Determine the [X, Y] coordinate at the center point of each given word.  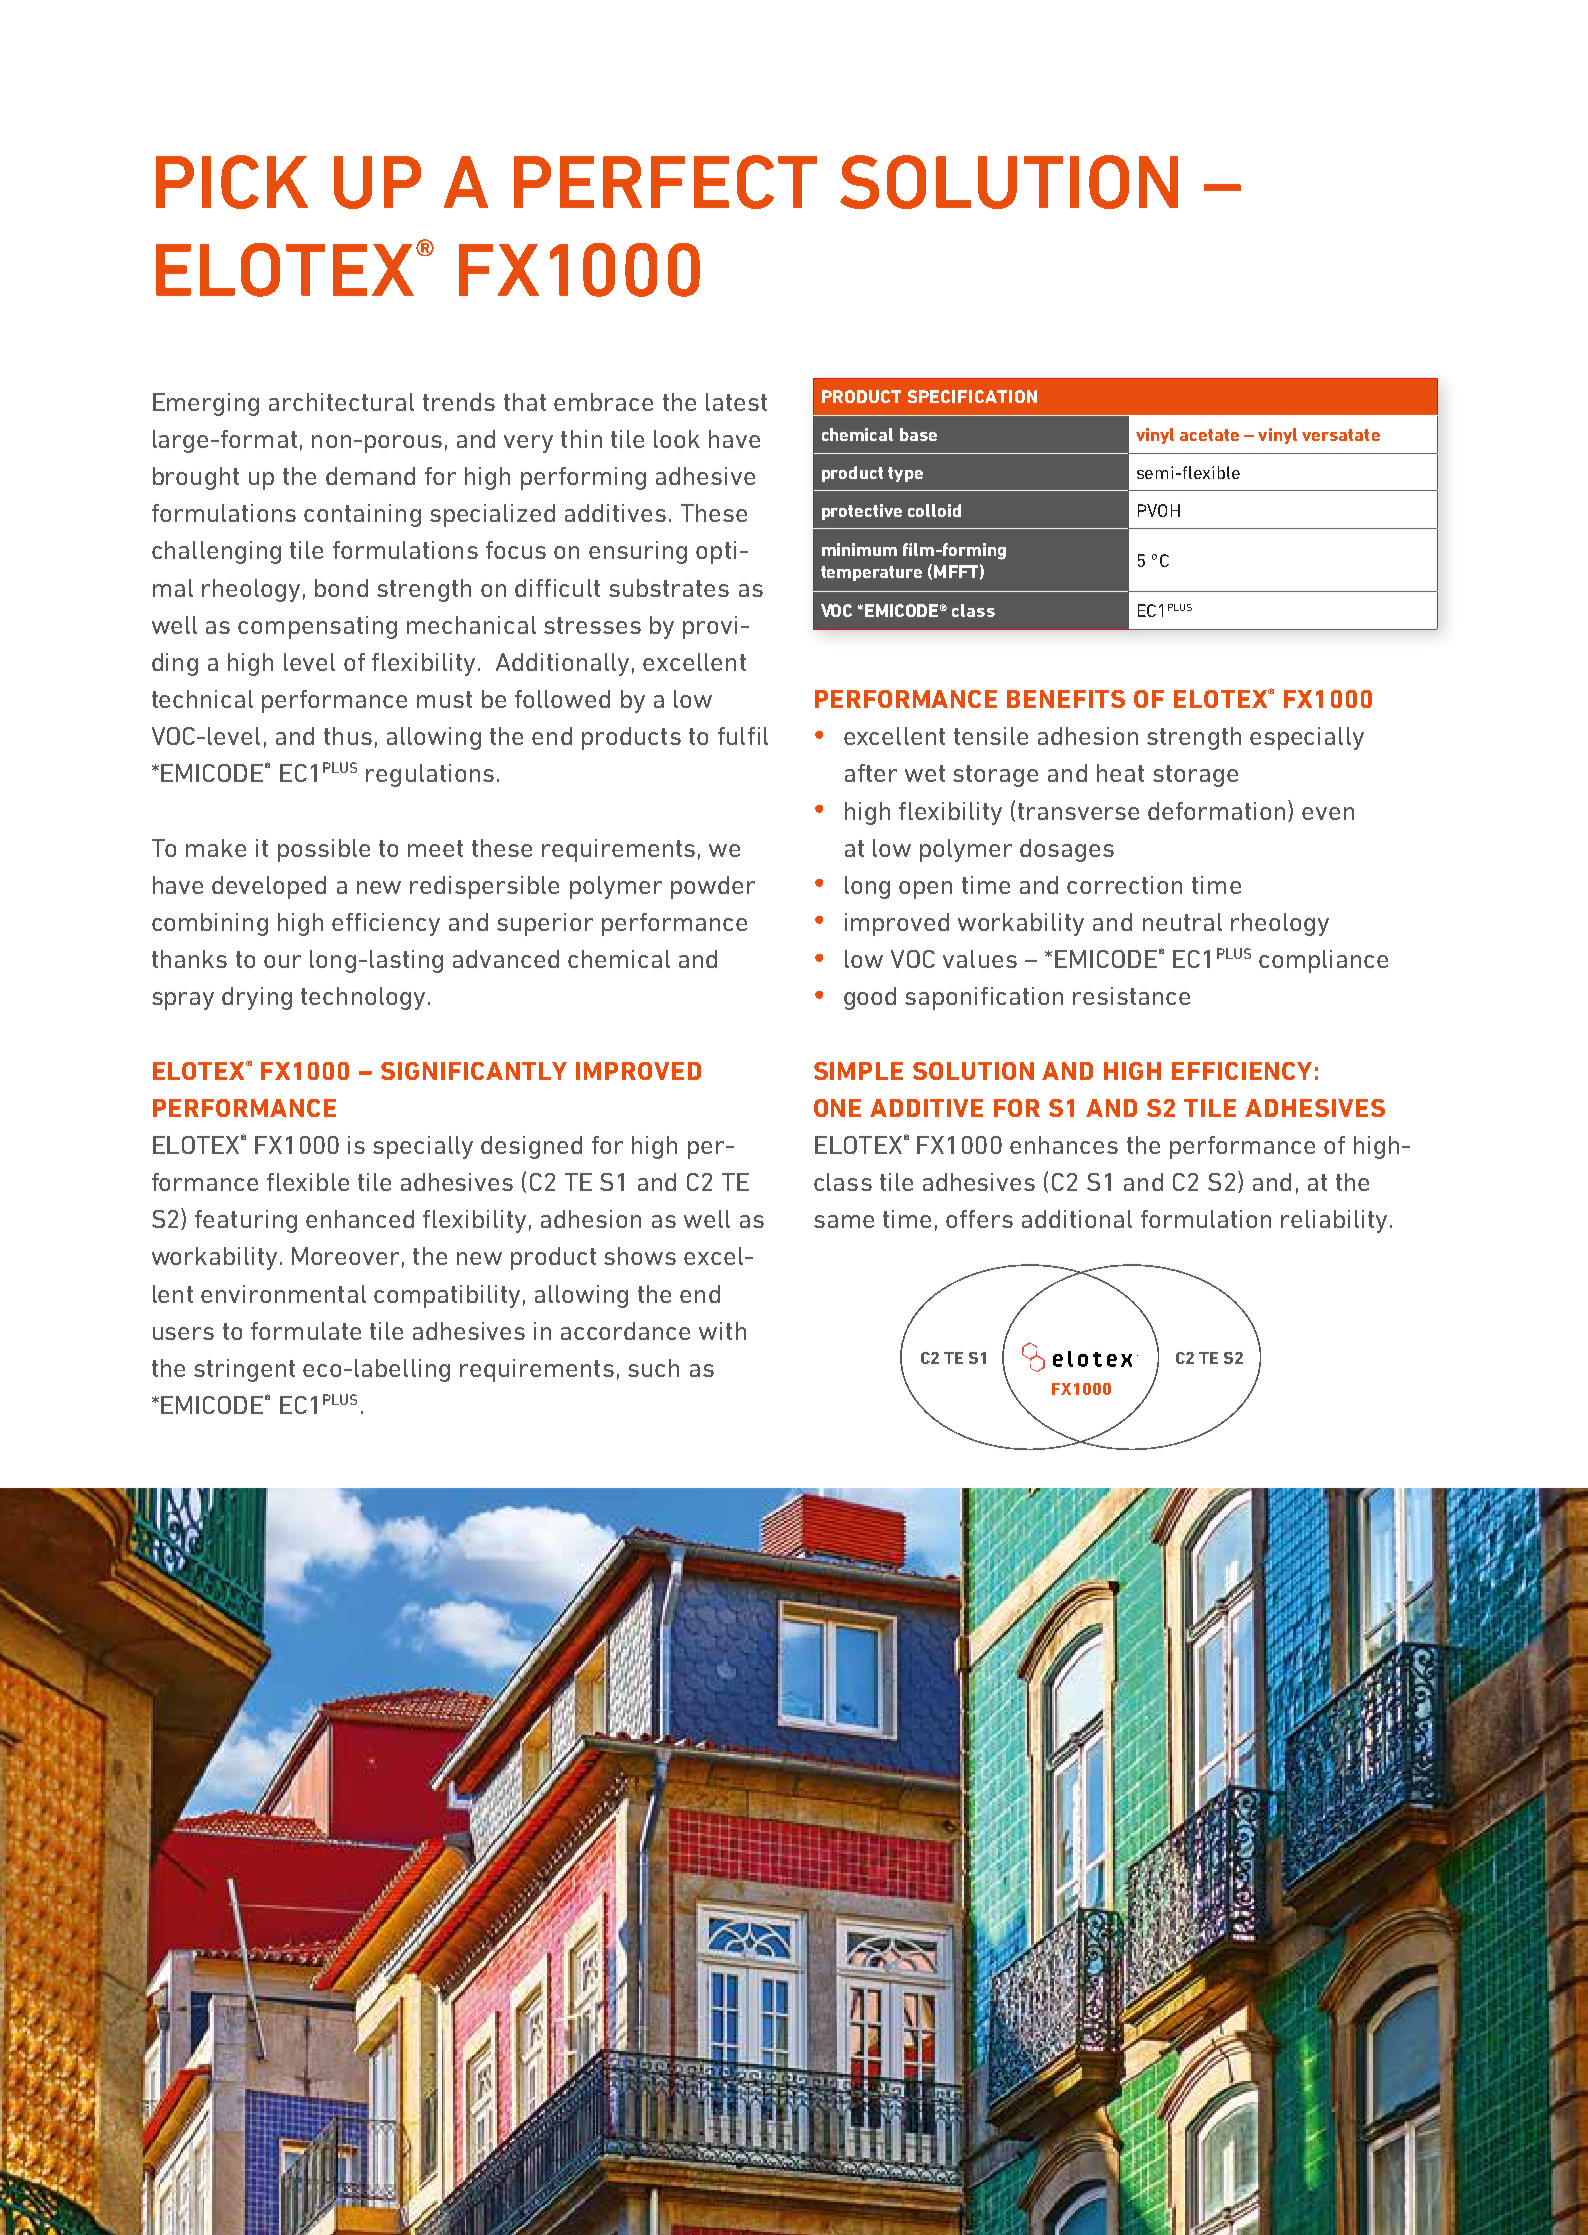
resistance [1131, 996]
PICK [232, 182]
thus [348, 736]
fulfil [743, 736]
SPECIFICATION [972, 396]
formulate [306, 1331]
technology [363, 998]
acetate [1209, 435]
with [722, 1331]
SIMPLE [858, 1071]
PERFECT [665, 182]
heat [1120, 773]
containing [362, 515]
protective [862, 512]
